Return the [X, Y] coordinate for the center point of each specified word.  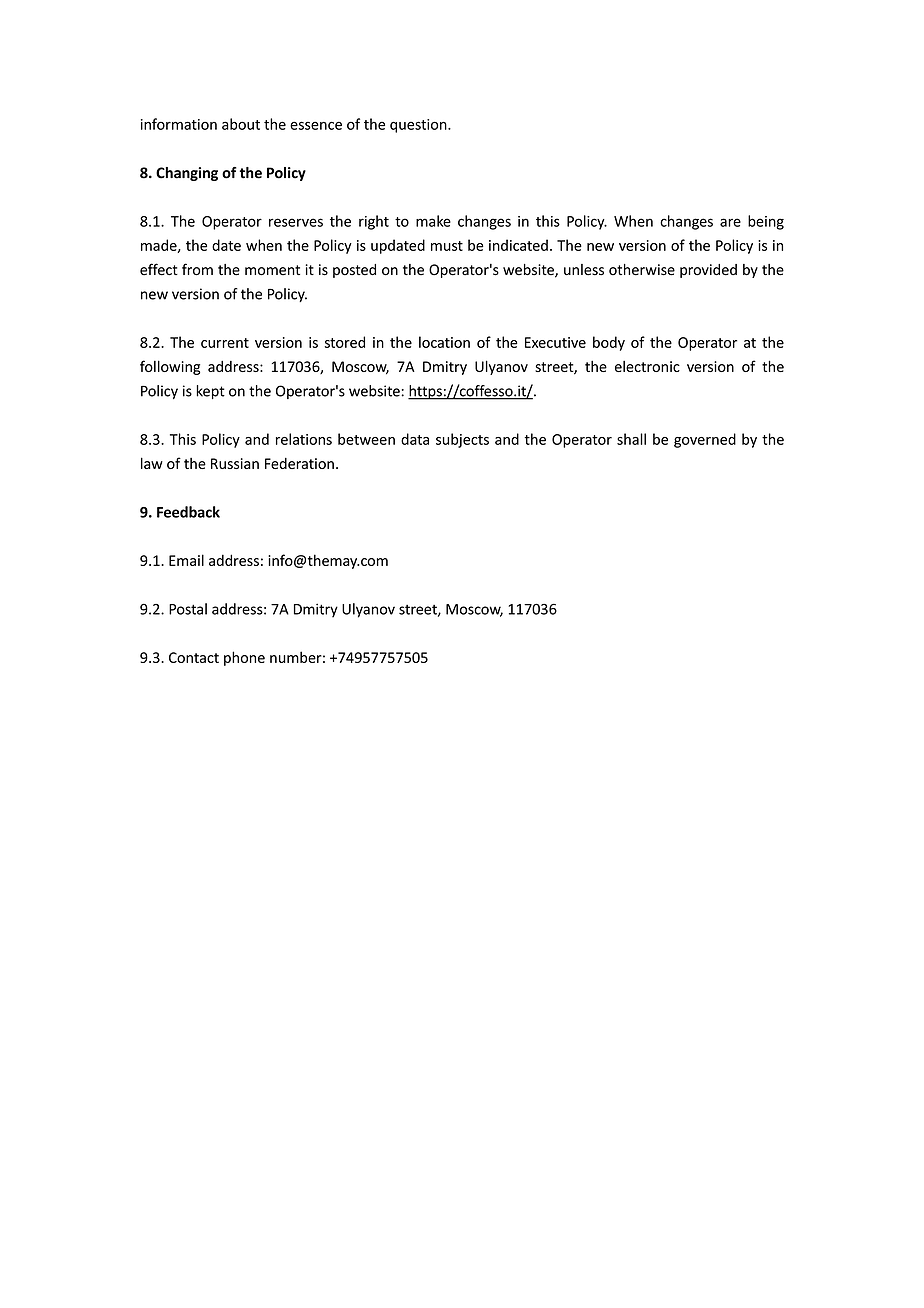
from [197, 269]
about [241, 124]
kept [210, 392]
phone [244, 658]
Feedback [188, 512]
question [419, 126]
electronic [647, 366]
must [447, 246]
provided [708, 271]
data [415, 439]
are [730, 222]
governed [705, 440]
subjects [462, 440]
